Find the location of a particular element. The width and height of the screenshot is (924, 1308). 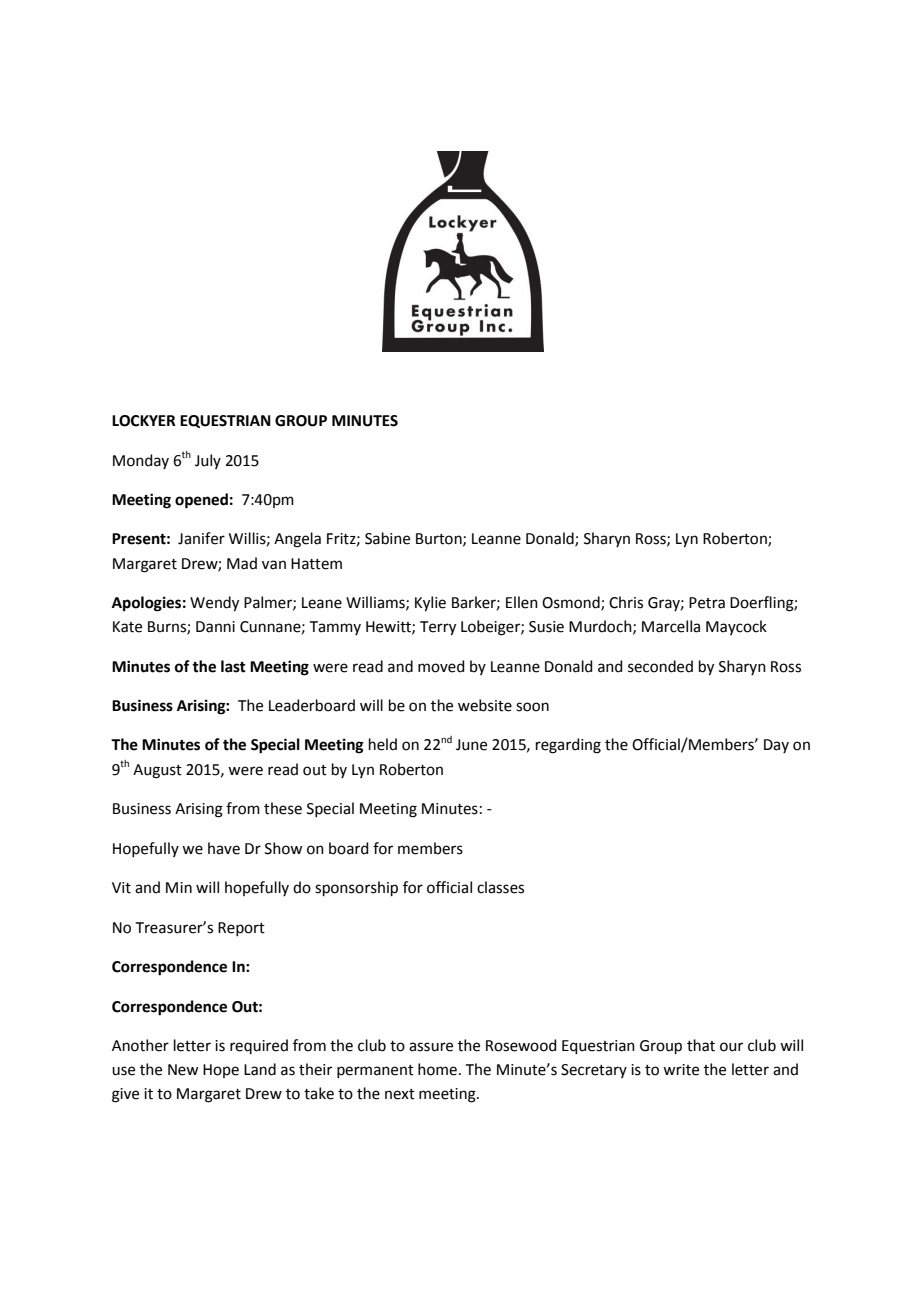

Sabine is located at coordinates (387, 538).
